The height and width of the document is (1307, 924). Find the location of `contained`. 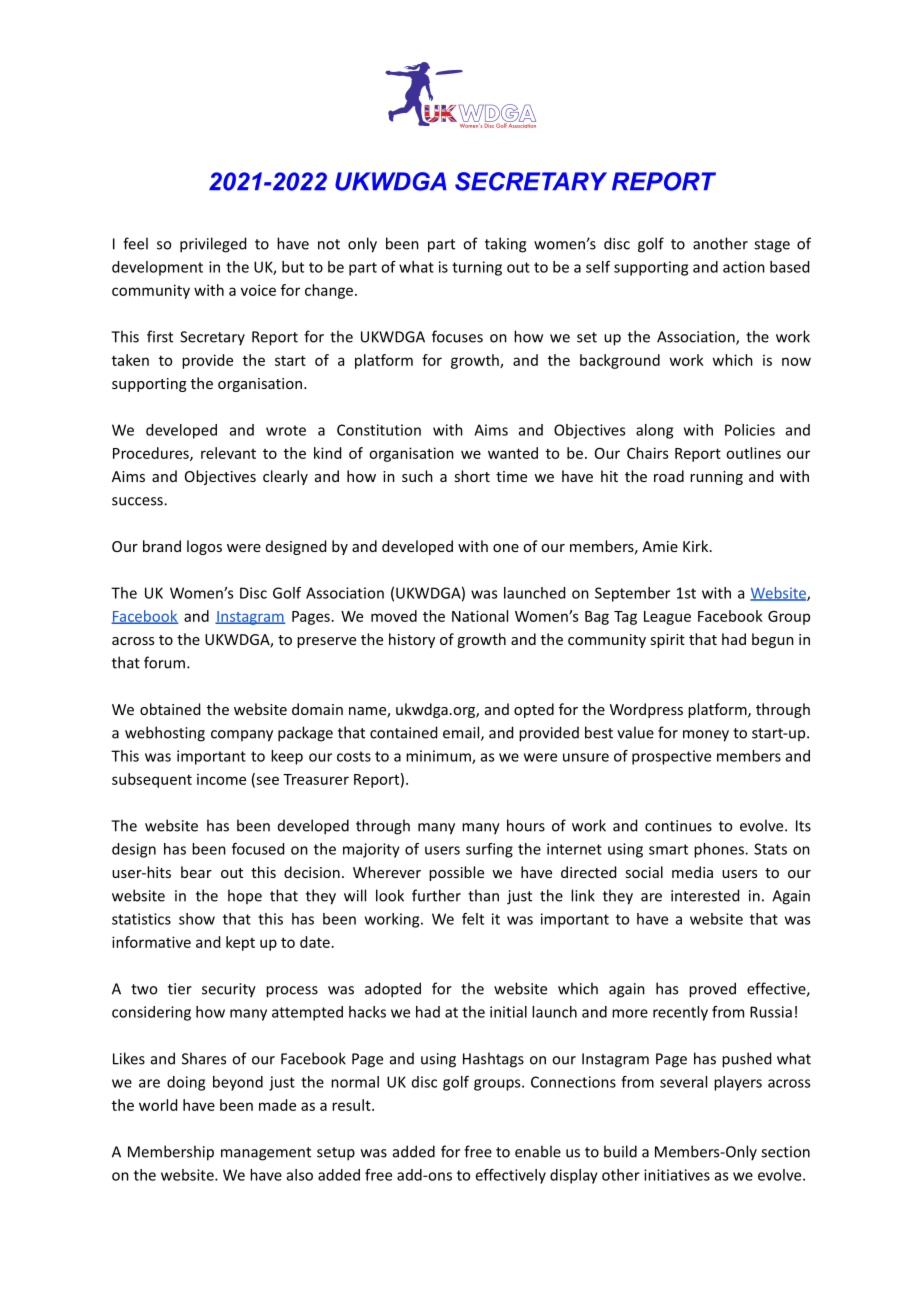

contained is located at coordinates (403, 732).
